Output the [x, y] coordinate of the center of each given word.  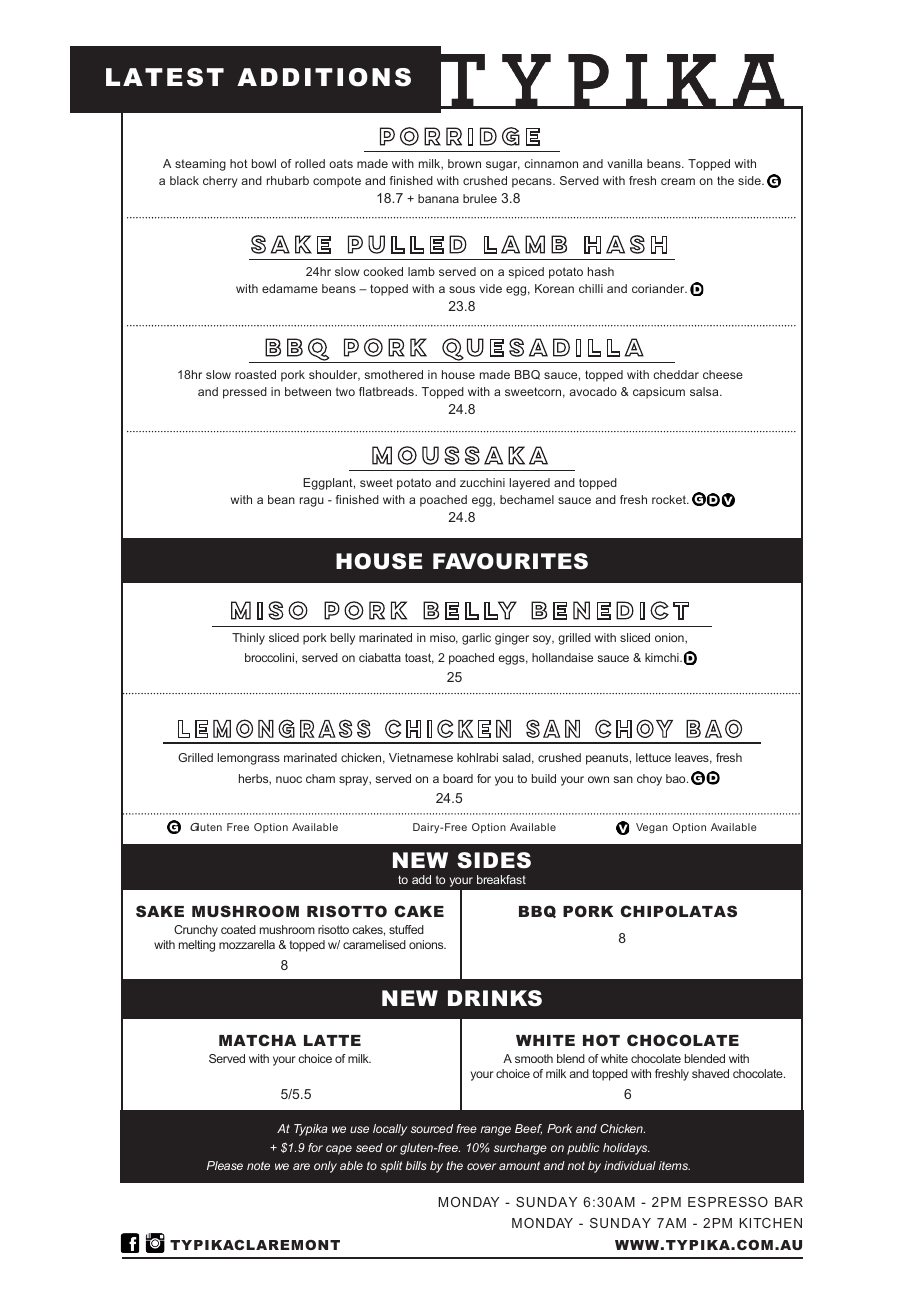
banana [438, 198]
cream [678, 181]
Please [225, 1165]
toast [419, 658]
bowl [264, 163]
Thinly [248, 639]
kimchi [663, 657]
